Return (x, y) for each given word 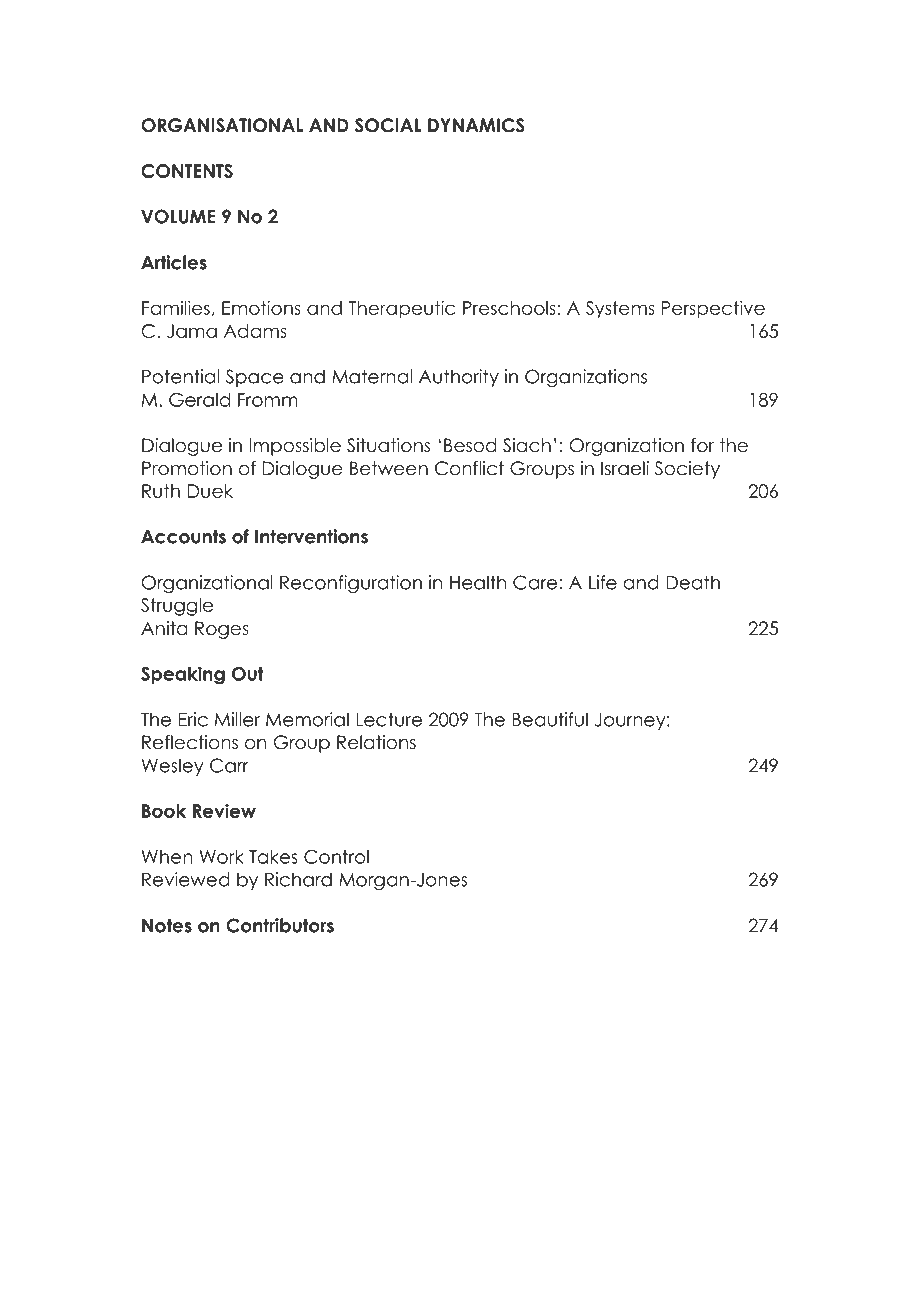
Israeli (625, 468)
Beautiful (550, 719)
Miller (237, 719)
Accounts (183, 536)
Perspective (713, 310)
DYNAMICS (476, 125)
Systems (620, 310)
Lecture (389, 719)
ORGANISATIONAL (222, 125)
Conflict (469, 468)
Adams (255, 331)
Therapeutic (402, 310)
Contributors (280, 925)
